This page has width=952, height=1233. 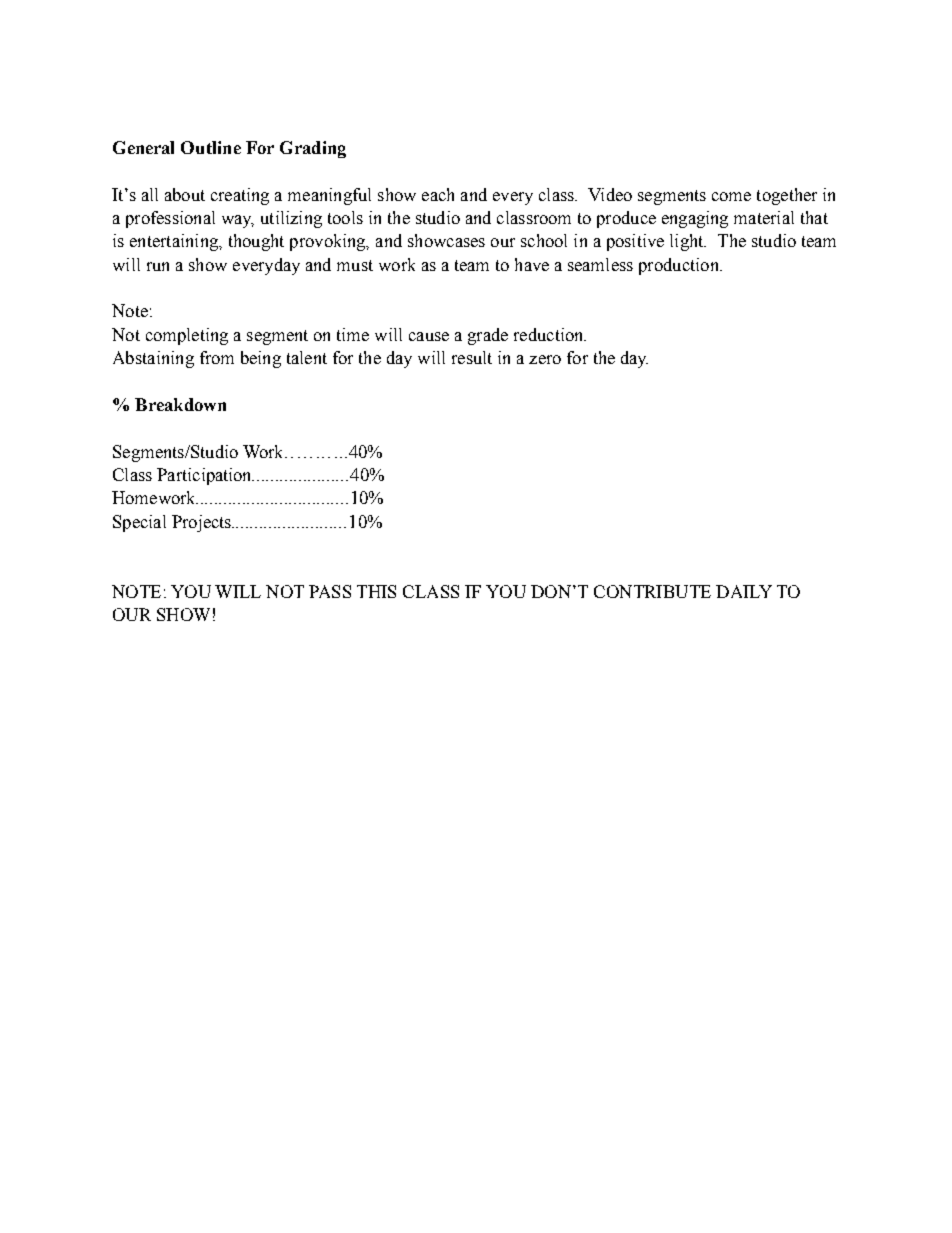 I want to click on come, so click(x=731, y=196).
